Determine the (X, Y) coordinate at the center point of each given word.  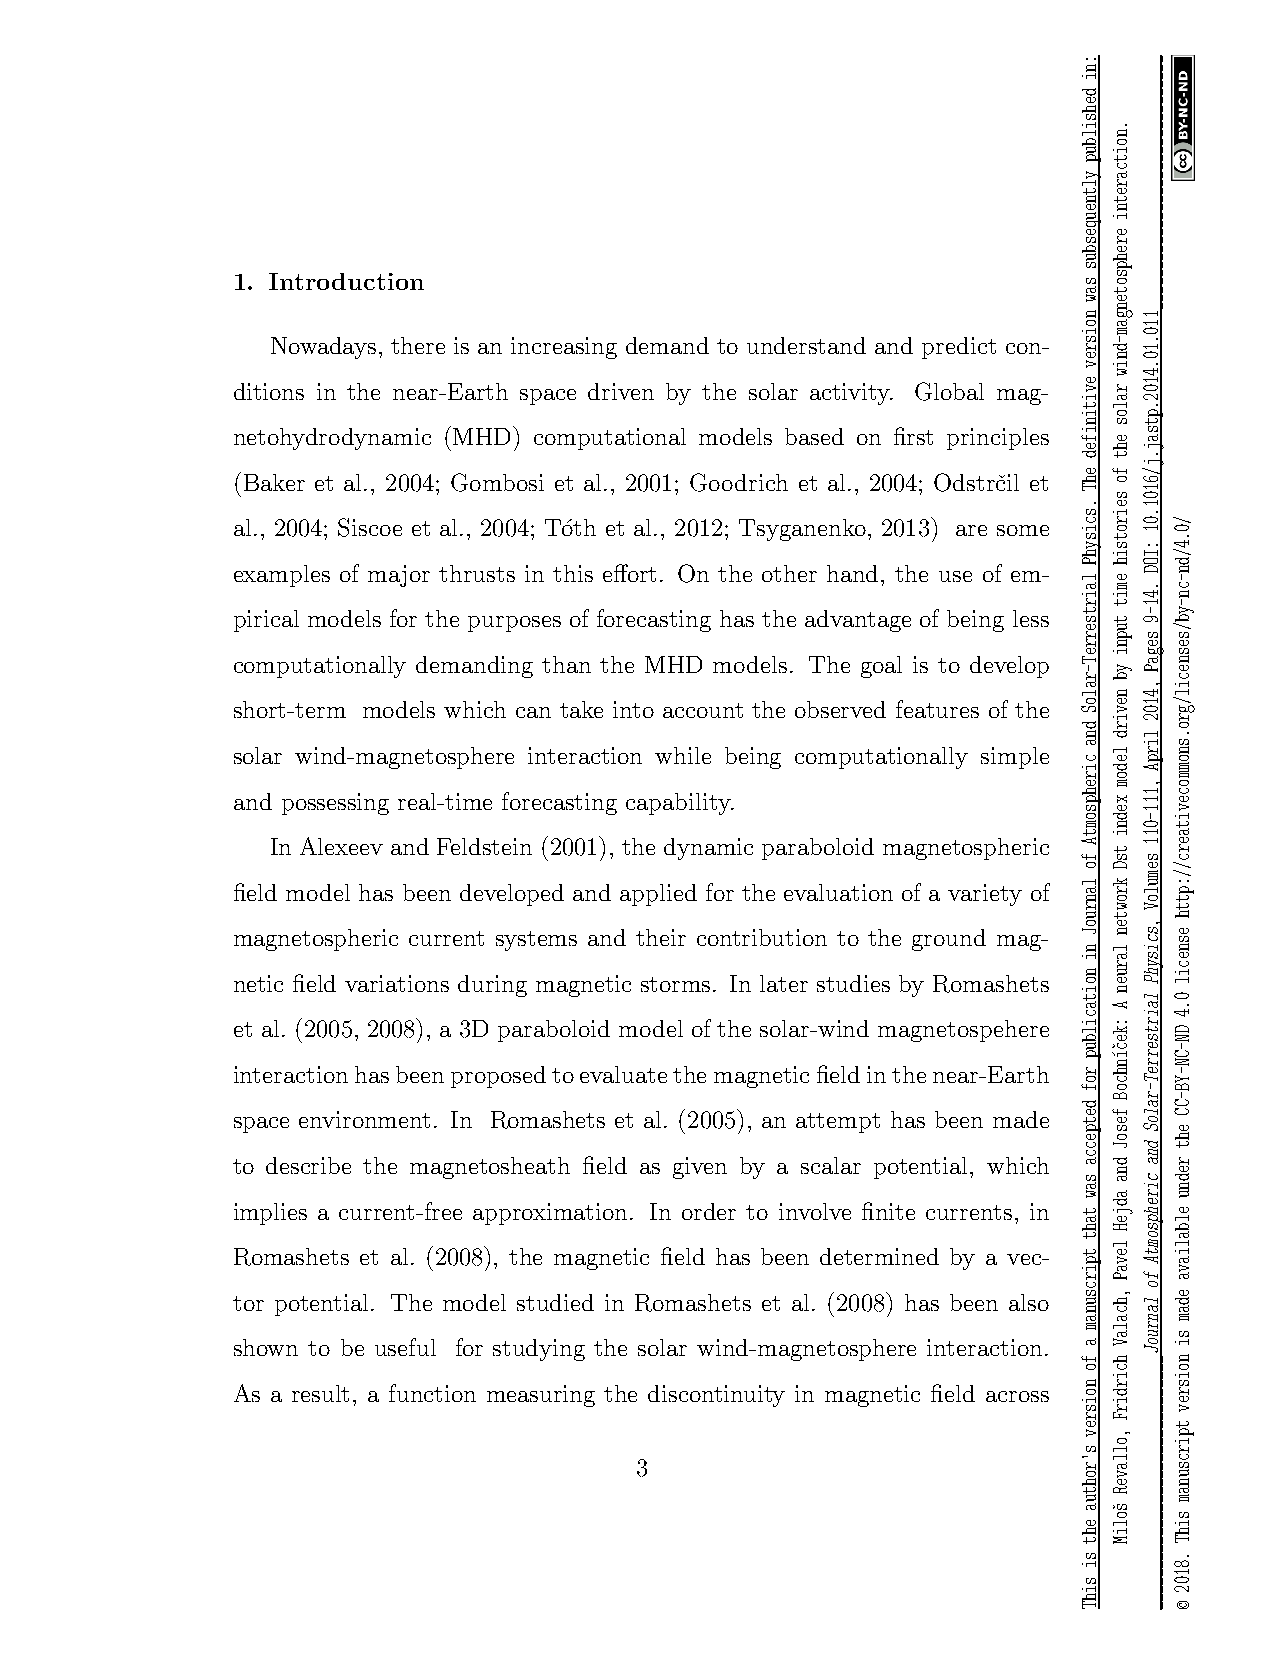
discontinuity (716, 1396)
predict (959, 348)
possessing (335, 804)
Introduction (346, 281)
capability (679, 804)
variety (985, 895)
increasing (564, 348)
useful (405, 1347)
